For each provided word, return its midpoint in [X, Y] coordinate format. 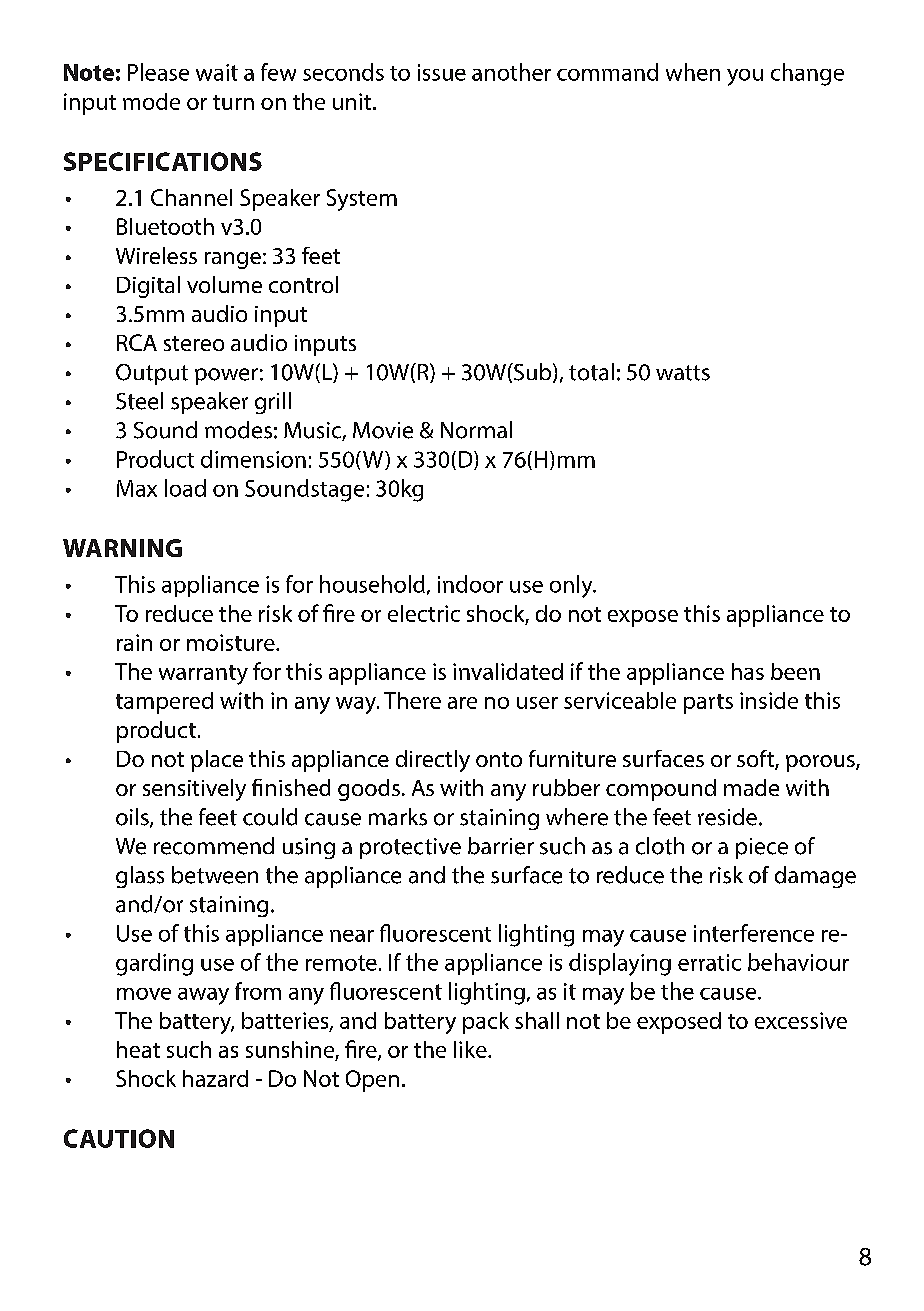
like [471, 1049]
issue [442, 72]
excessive [801, 1020]
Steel [139, 401]
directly [433, 761]
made [751, 787]
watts [683, 373]
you [745, 77]
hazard [215, 1078]
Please [158, 72]
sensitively [194, 790]
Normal [476, 430]
